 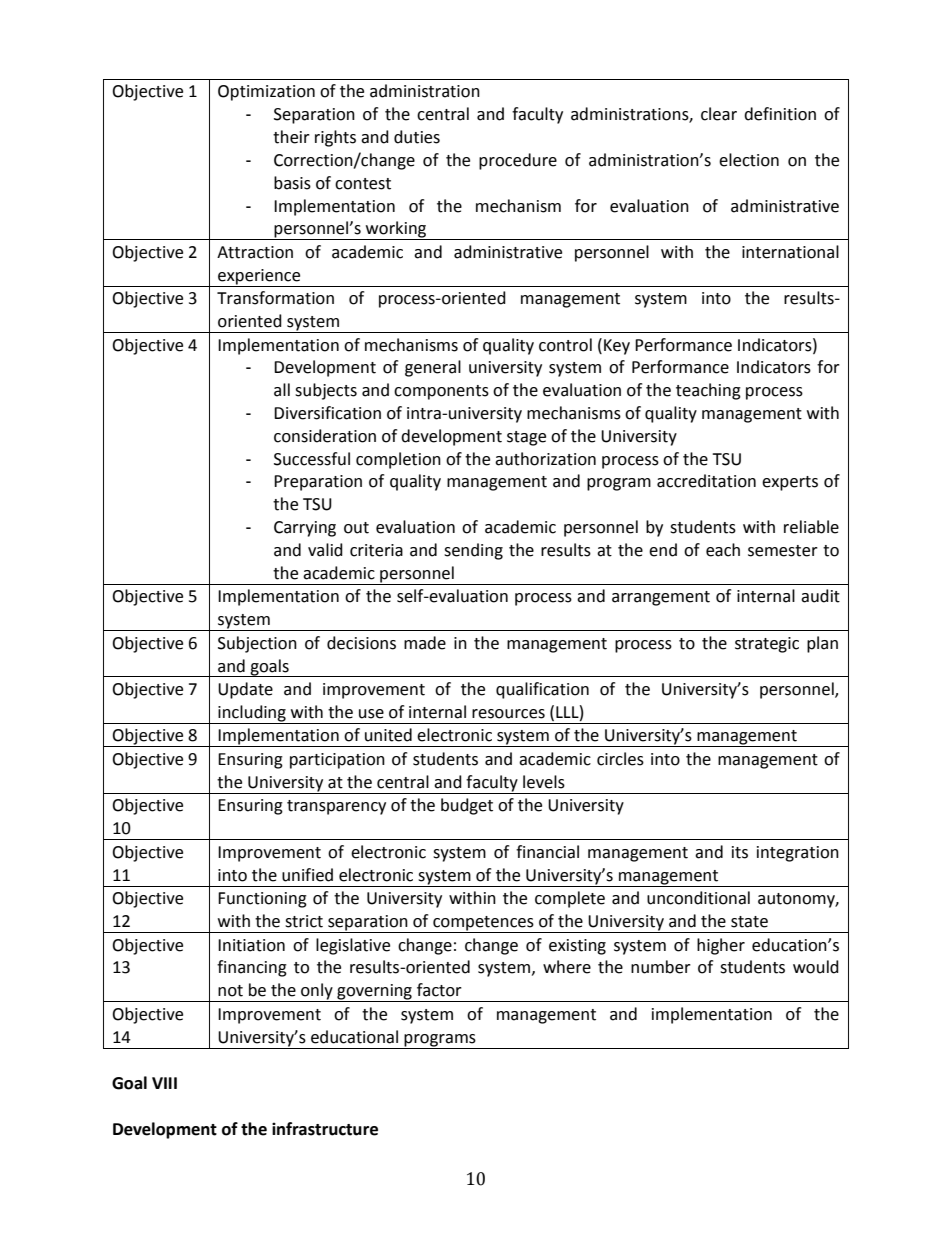 I want to click on factor, so click(x=439, y=990).
